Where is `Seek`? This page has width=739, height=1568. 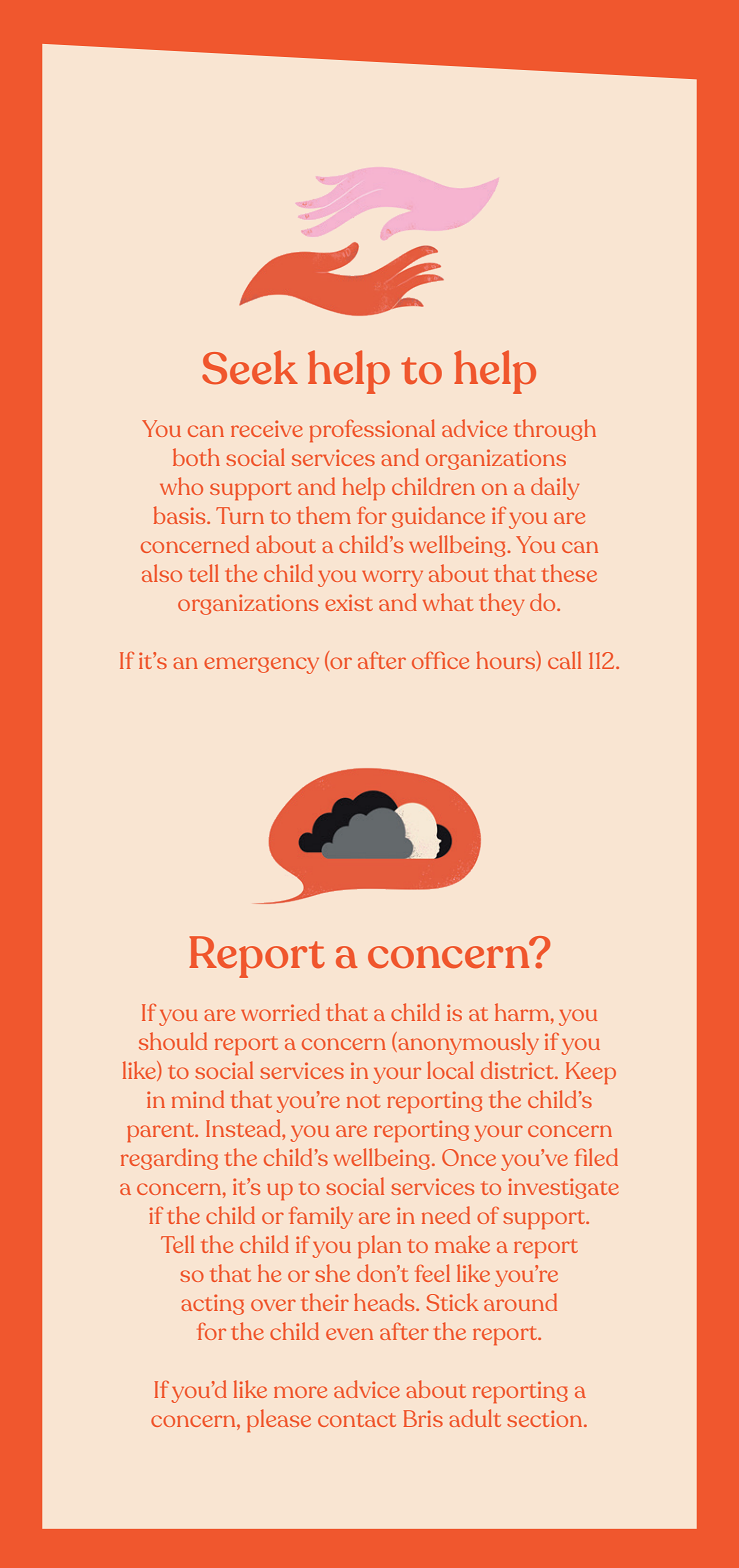 Seek is located at coordinates (250, 367).
